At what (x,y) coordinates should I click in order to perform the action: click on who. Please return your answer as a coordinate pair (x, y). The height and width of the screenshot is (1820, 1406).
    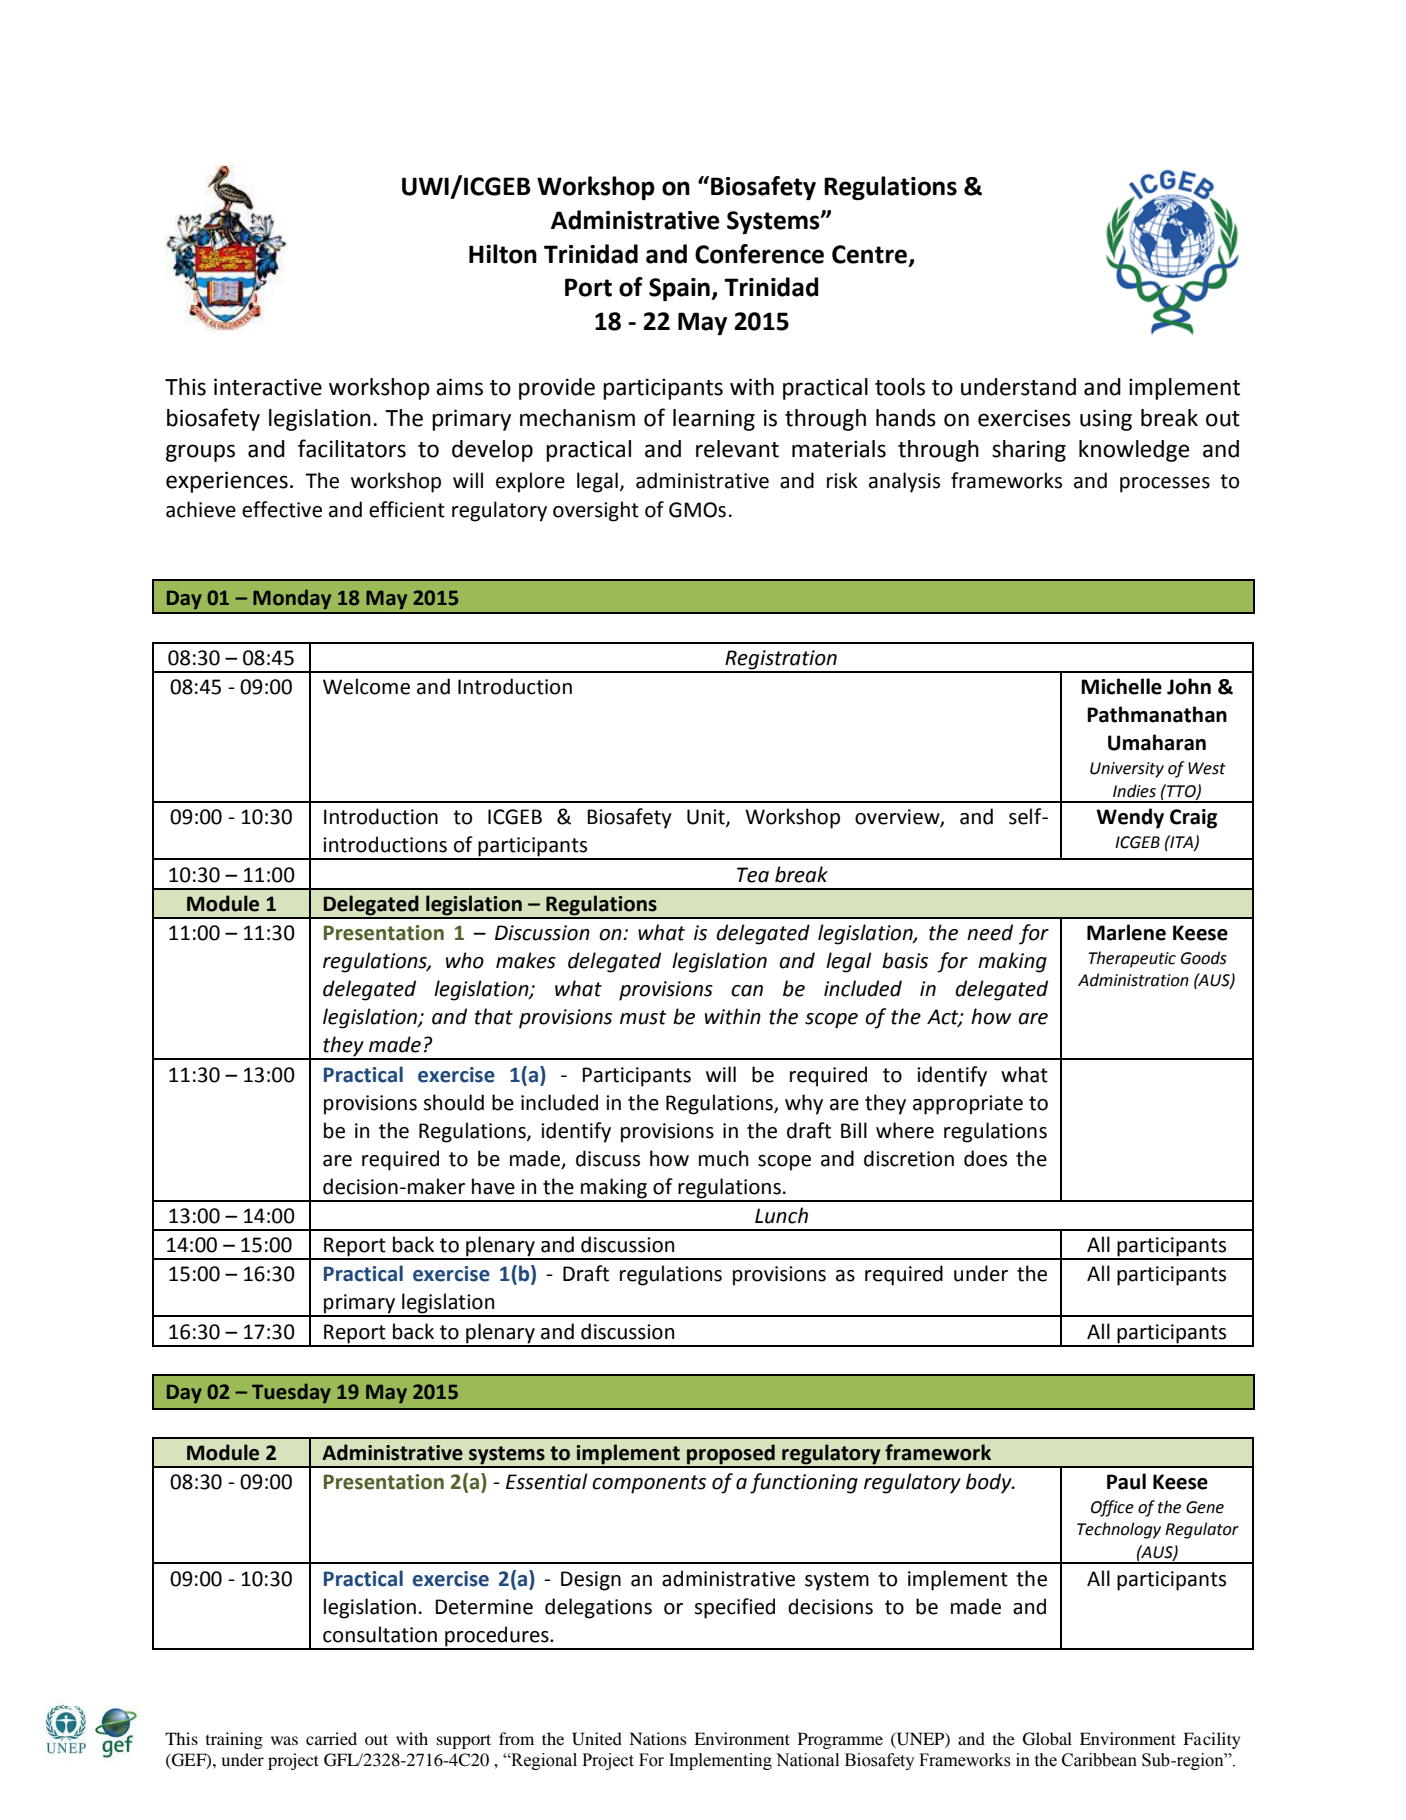
    Looking at the image, I should click on (465, 960).
